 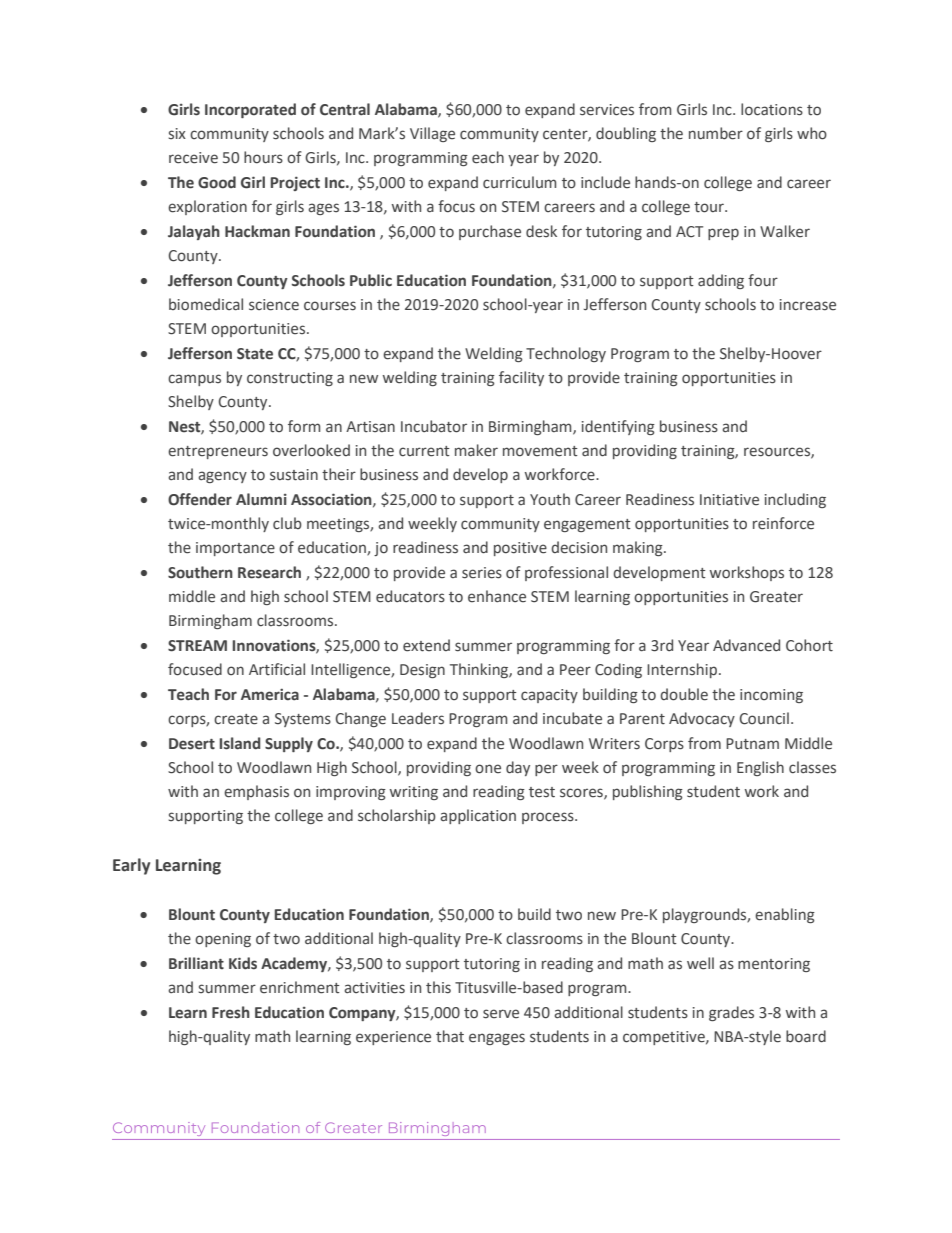 What do you see at coordinates (476, 450) in the screenshot?
I see `maker` at bounding box center [476, 450].
